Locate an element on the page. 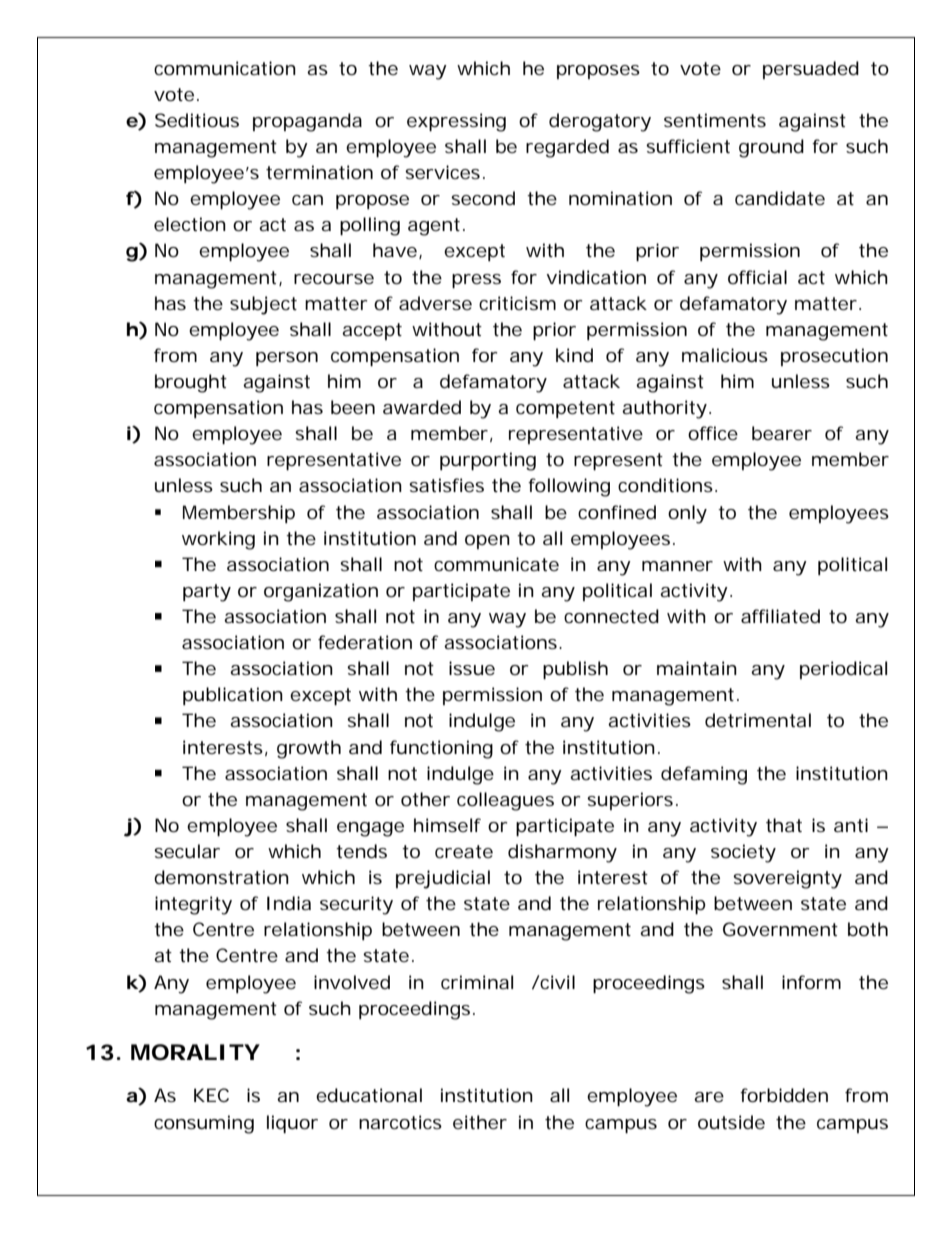 Image resolution: width=952 pixels, height=1233 pixels. colleagues is located at coordinates (505, 801).
